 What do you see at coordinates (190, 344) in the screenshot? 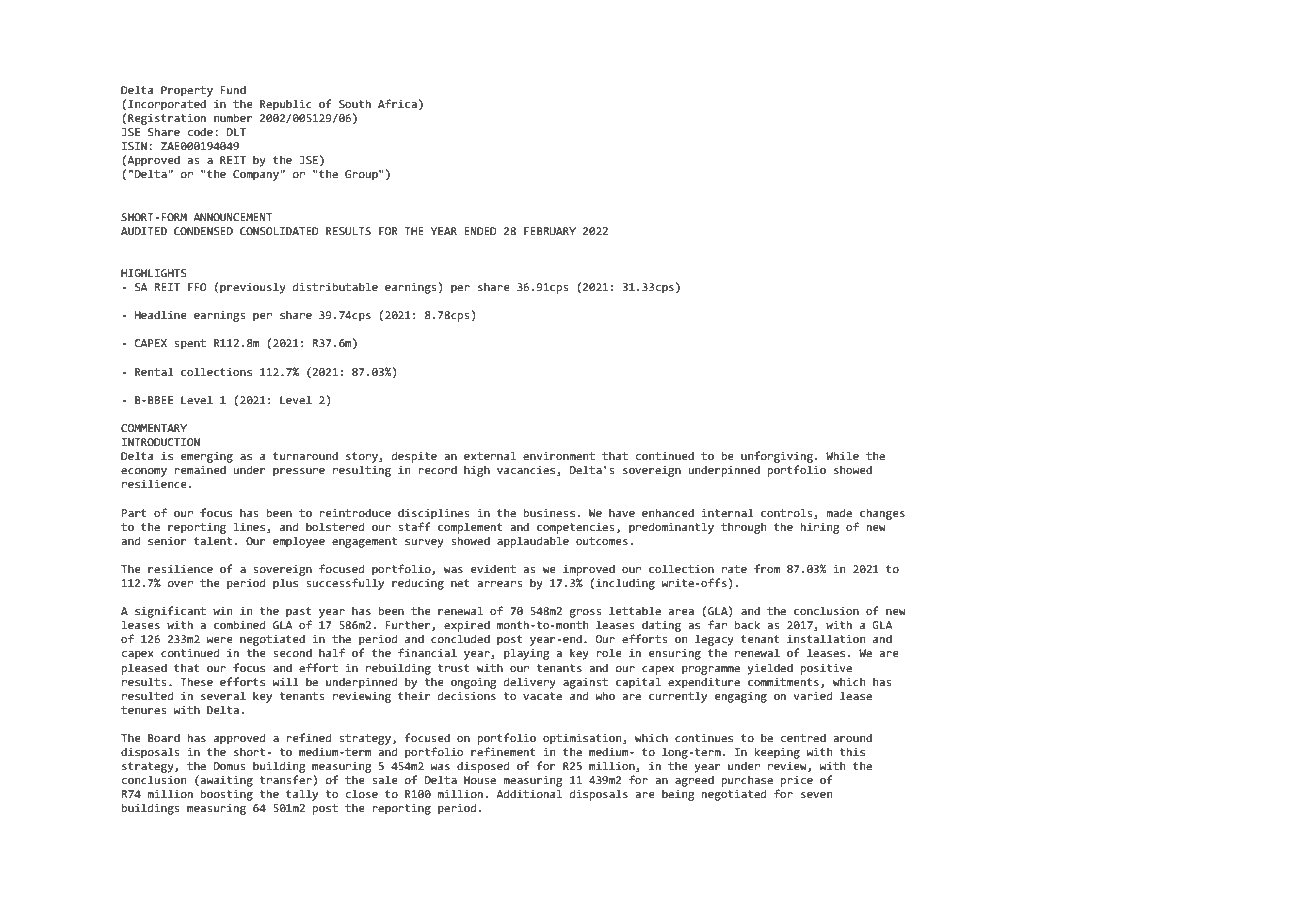
I see `spent` at bounding box center [190, 344].
